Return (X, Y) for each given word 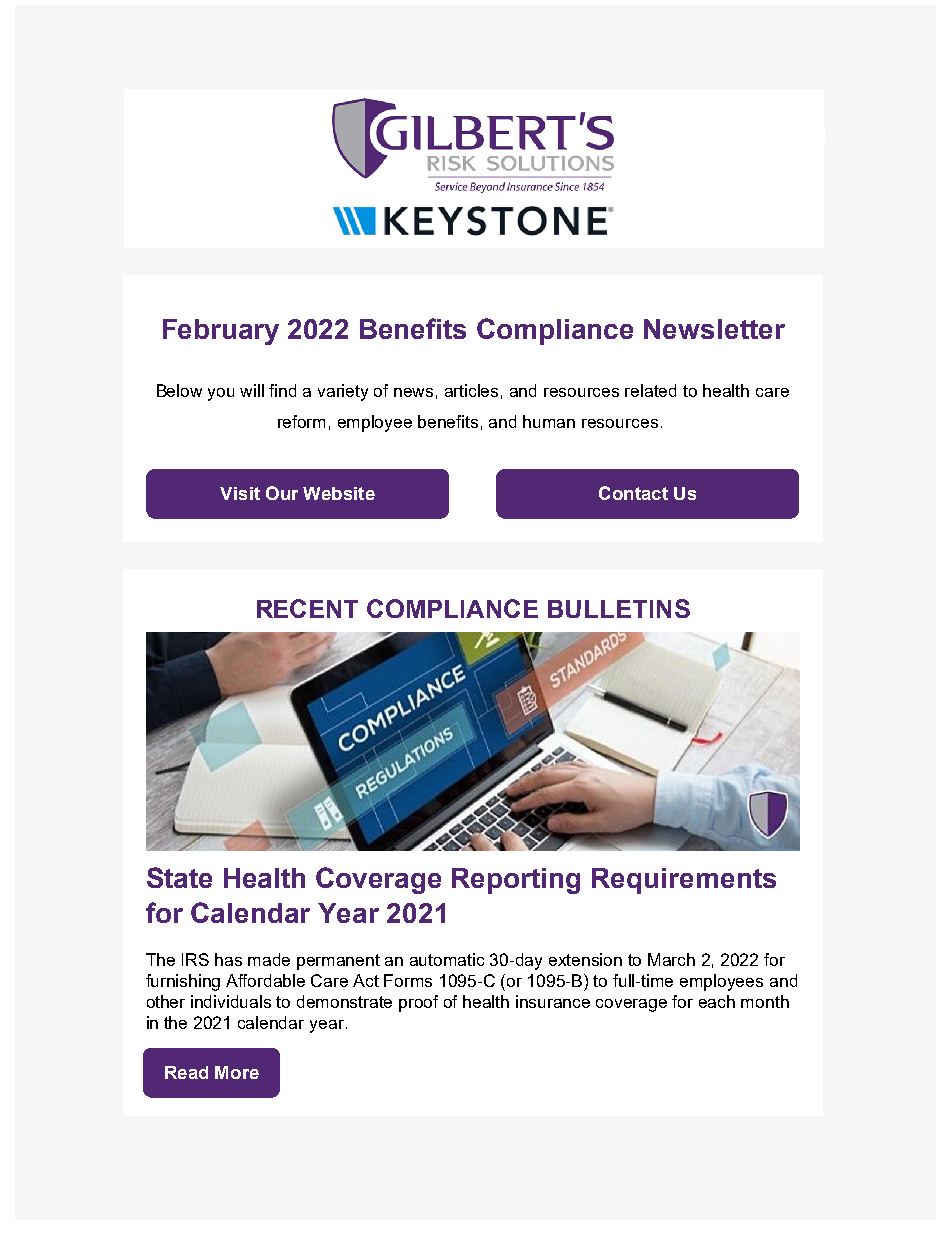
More (237, 1072)
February (221, 332)
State (179, 877)
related (650, 390)
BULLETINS (619, 608)
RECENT (307, 608)
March (671, 959)
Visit (240, 493)
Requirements (684, 881)
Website (339, 493)
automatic (447, 959)
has (228, 959)
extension (585, 959)
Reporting (516, 881)
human (549, 421)
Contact (633, 493)
